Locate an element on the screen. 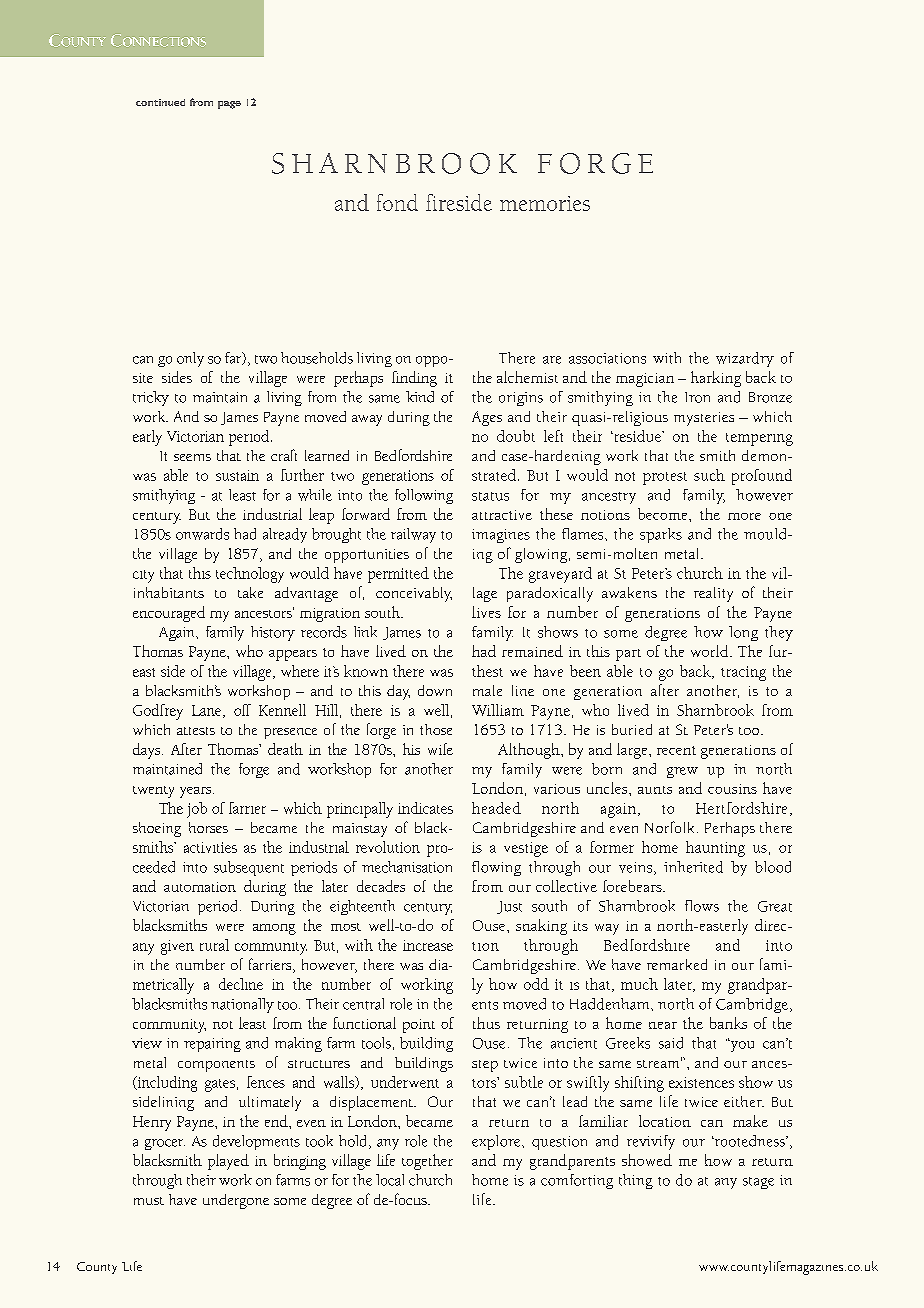 The height and width of the screenshot is (1308, 924). down is located at coordinates (435, 690).
